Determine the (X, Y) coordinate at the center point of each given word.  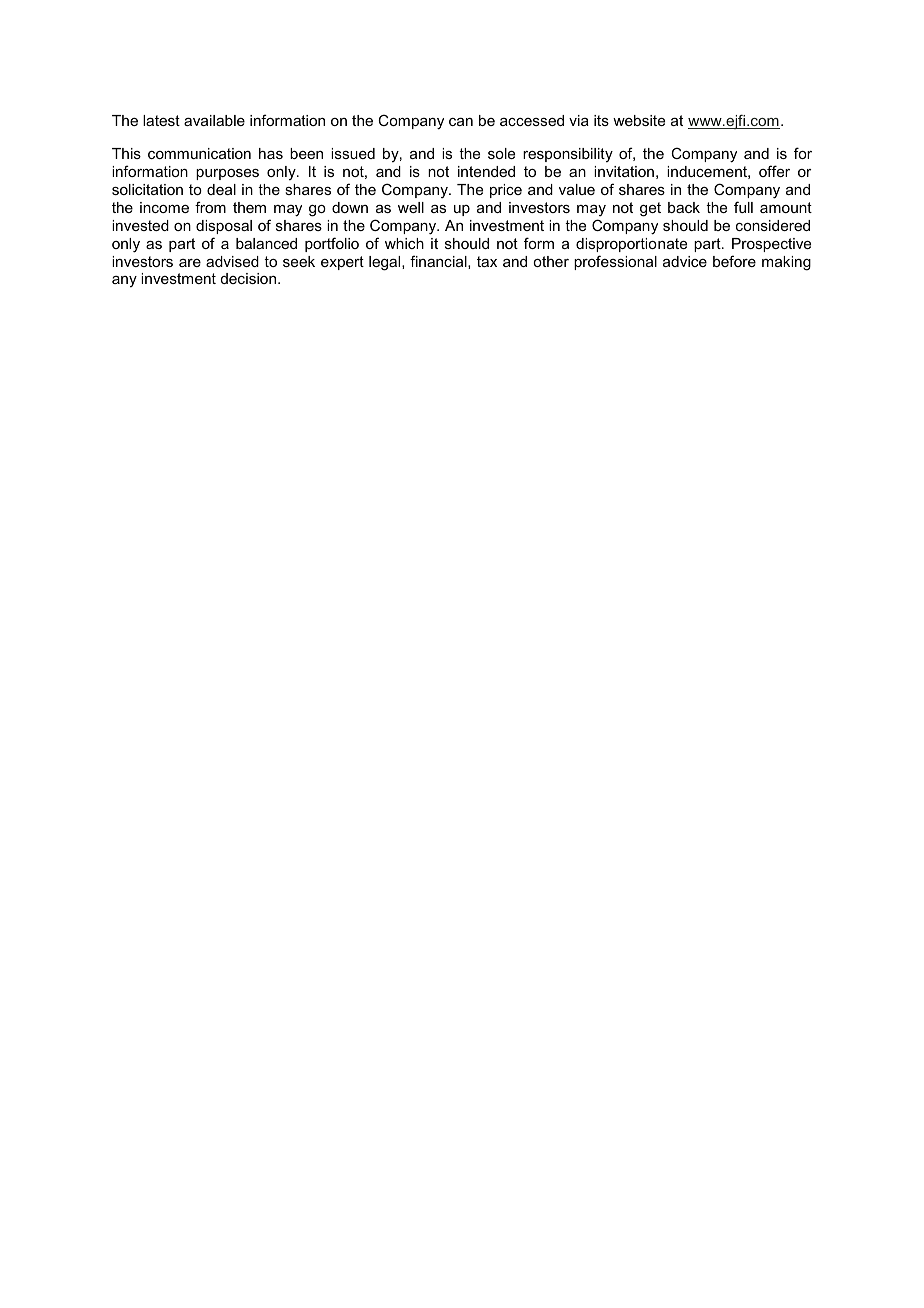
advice (685, 261)
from (210, 207)
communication (199, 153)
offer (774, 171)
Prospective (771, 245)
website (639, 120)
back (684, 207)
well (411, 207)
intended (486, 171)
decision (250, 278)
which (404, 243)
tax (487, 261)
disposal (224, 227)
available (214, 120)
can (461, 122)
